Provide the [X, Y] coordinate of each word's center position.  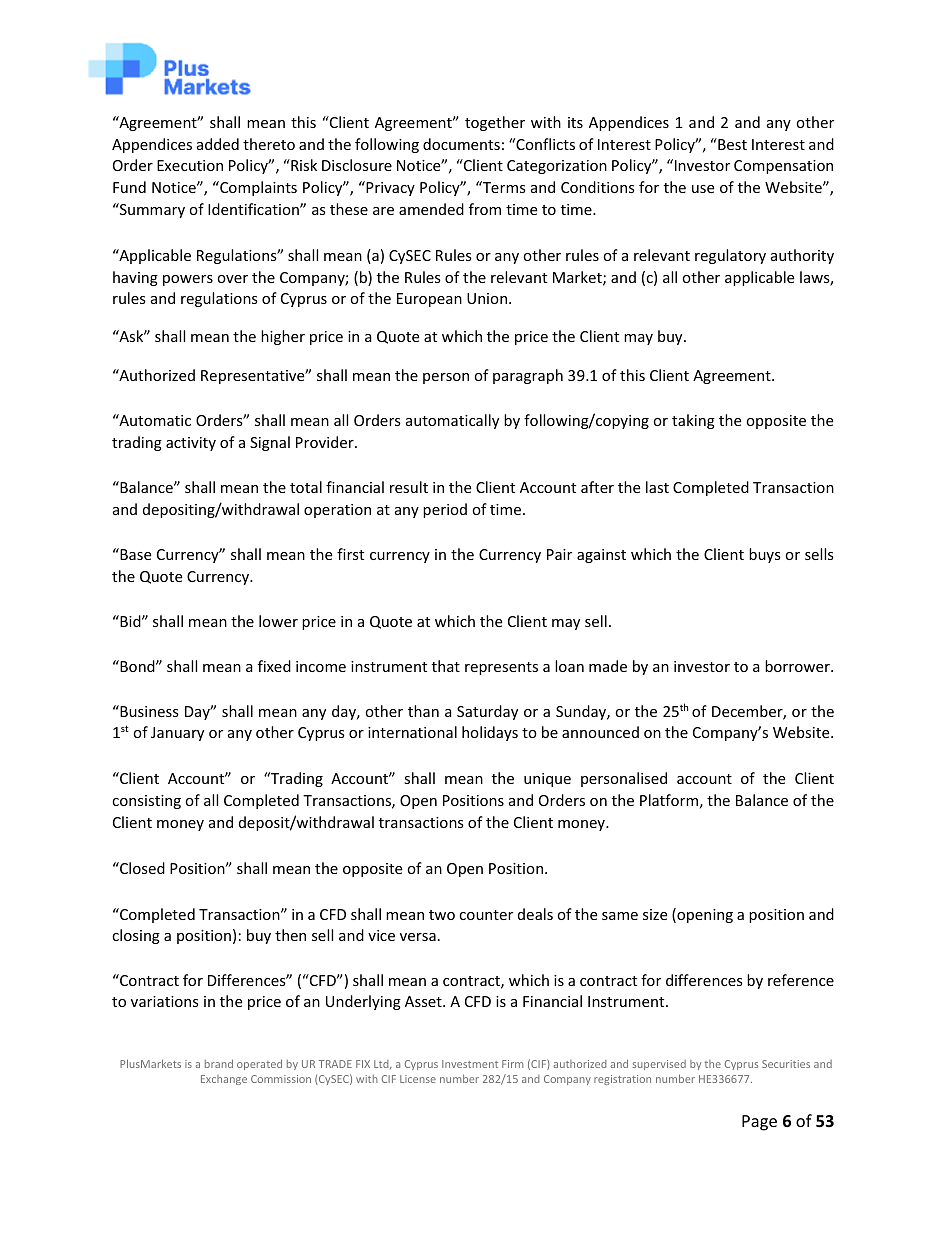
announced [600, 732]
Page [759, 1123]
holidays [490, 733]
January [177, 734]
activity [191, 444]
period [445, 510]
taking [693, 421]
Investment [470, 1064]
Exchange [224, 1080]
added [218, 144]
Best [731, 144]
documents [461, 144]
